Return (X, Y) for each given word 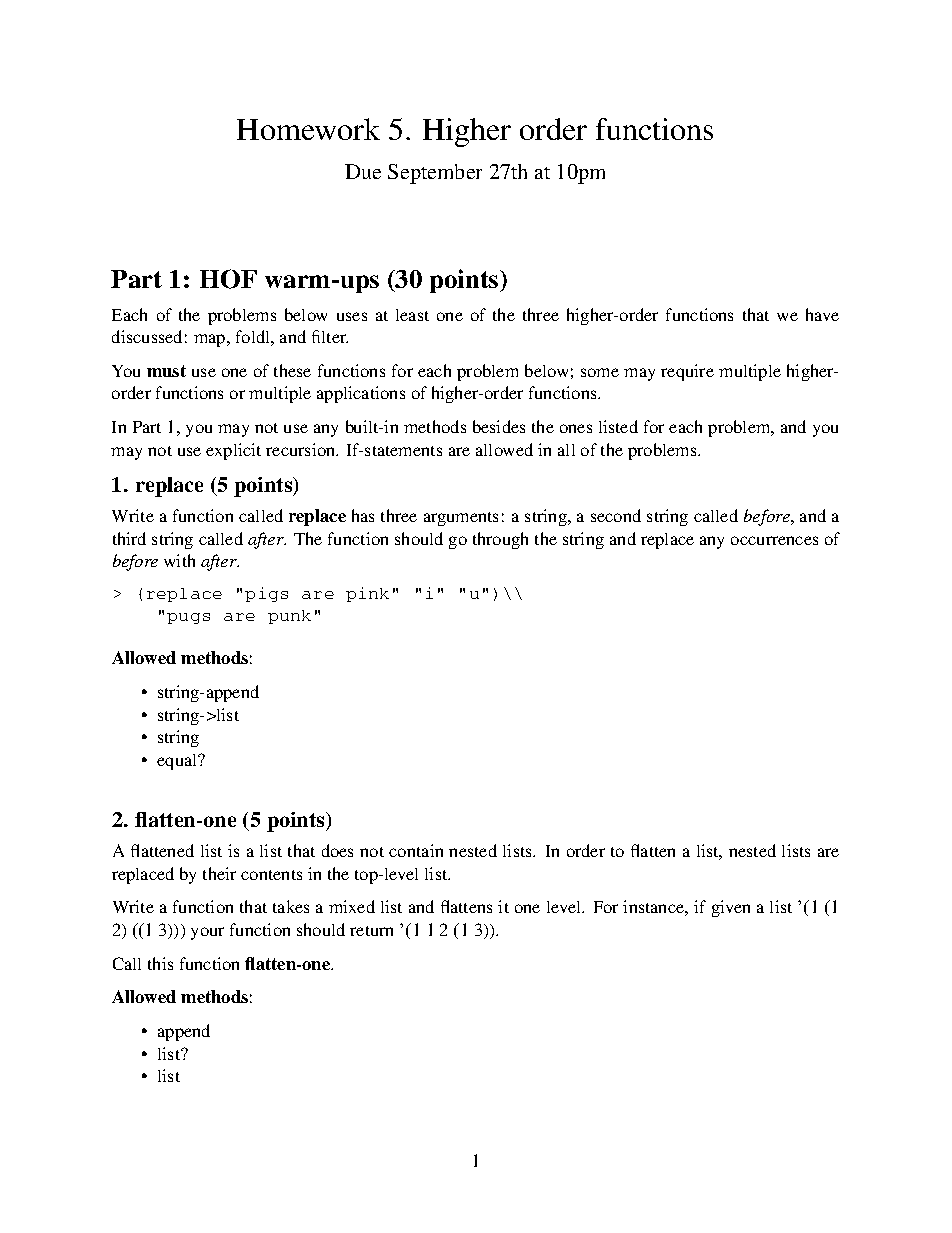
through (500, 540)
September (435, 174)
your (207, 933)
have (822, 314)
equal (178, 762)
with (179, 560)
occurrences (774, 540)
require (687, 372)
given (731, 908)
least (412, 315)
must (166, 371)
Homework (308, 129)
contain (416, 850)
